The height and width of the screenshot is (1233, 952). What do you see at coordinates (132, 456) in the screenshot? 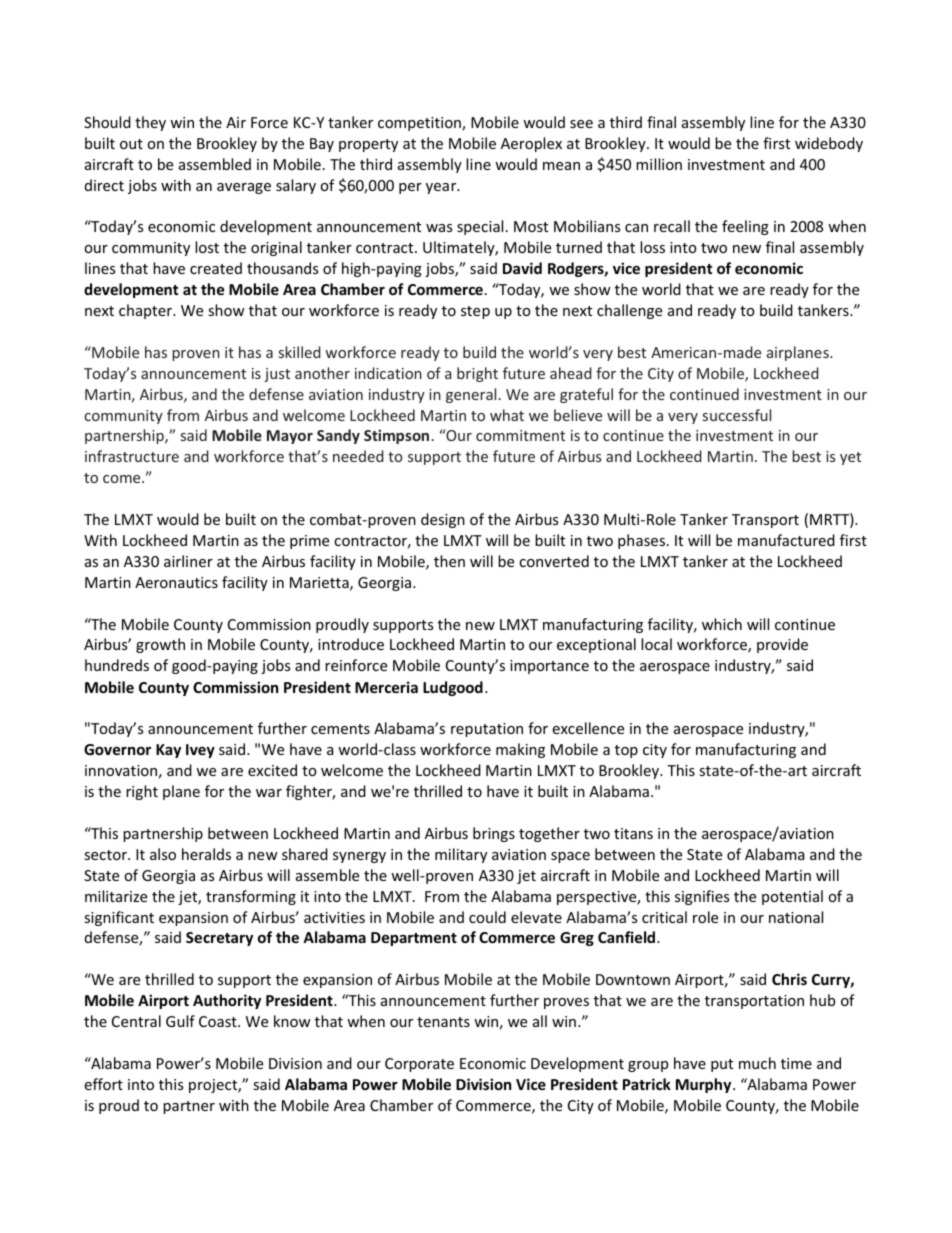
I see `infrastructure` at bounding box center [132, 456].
